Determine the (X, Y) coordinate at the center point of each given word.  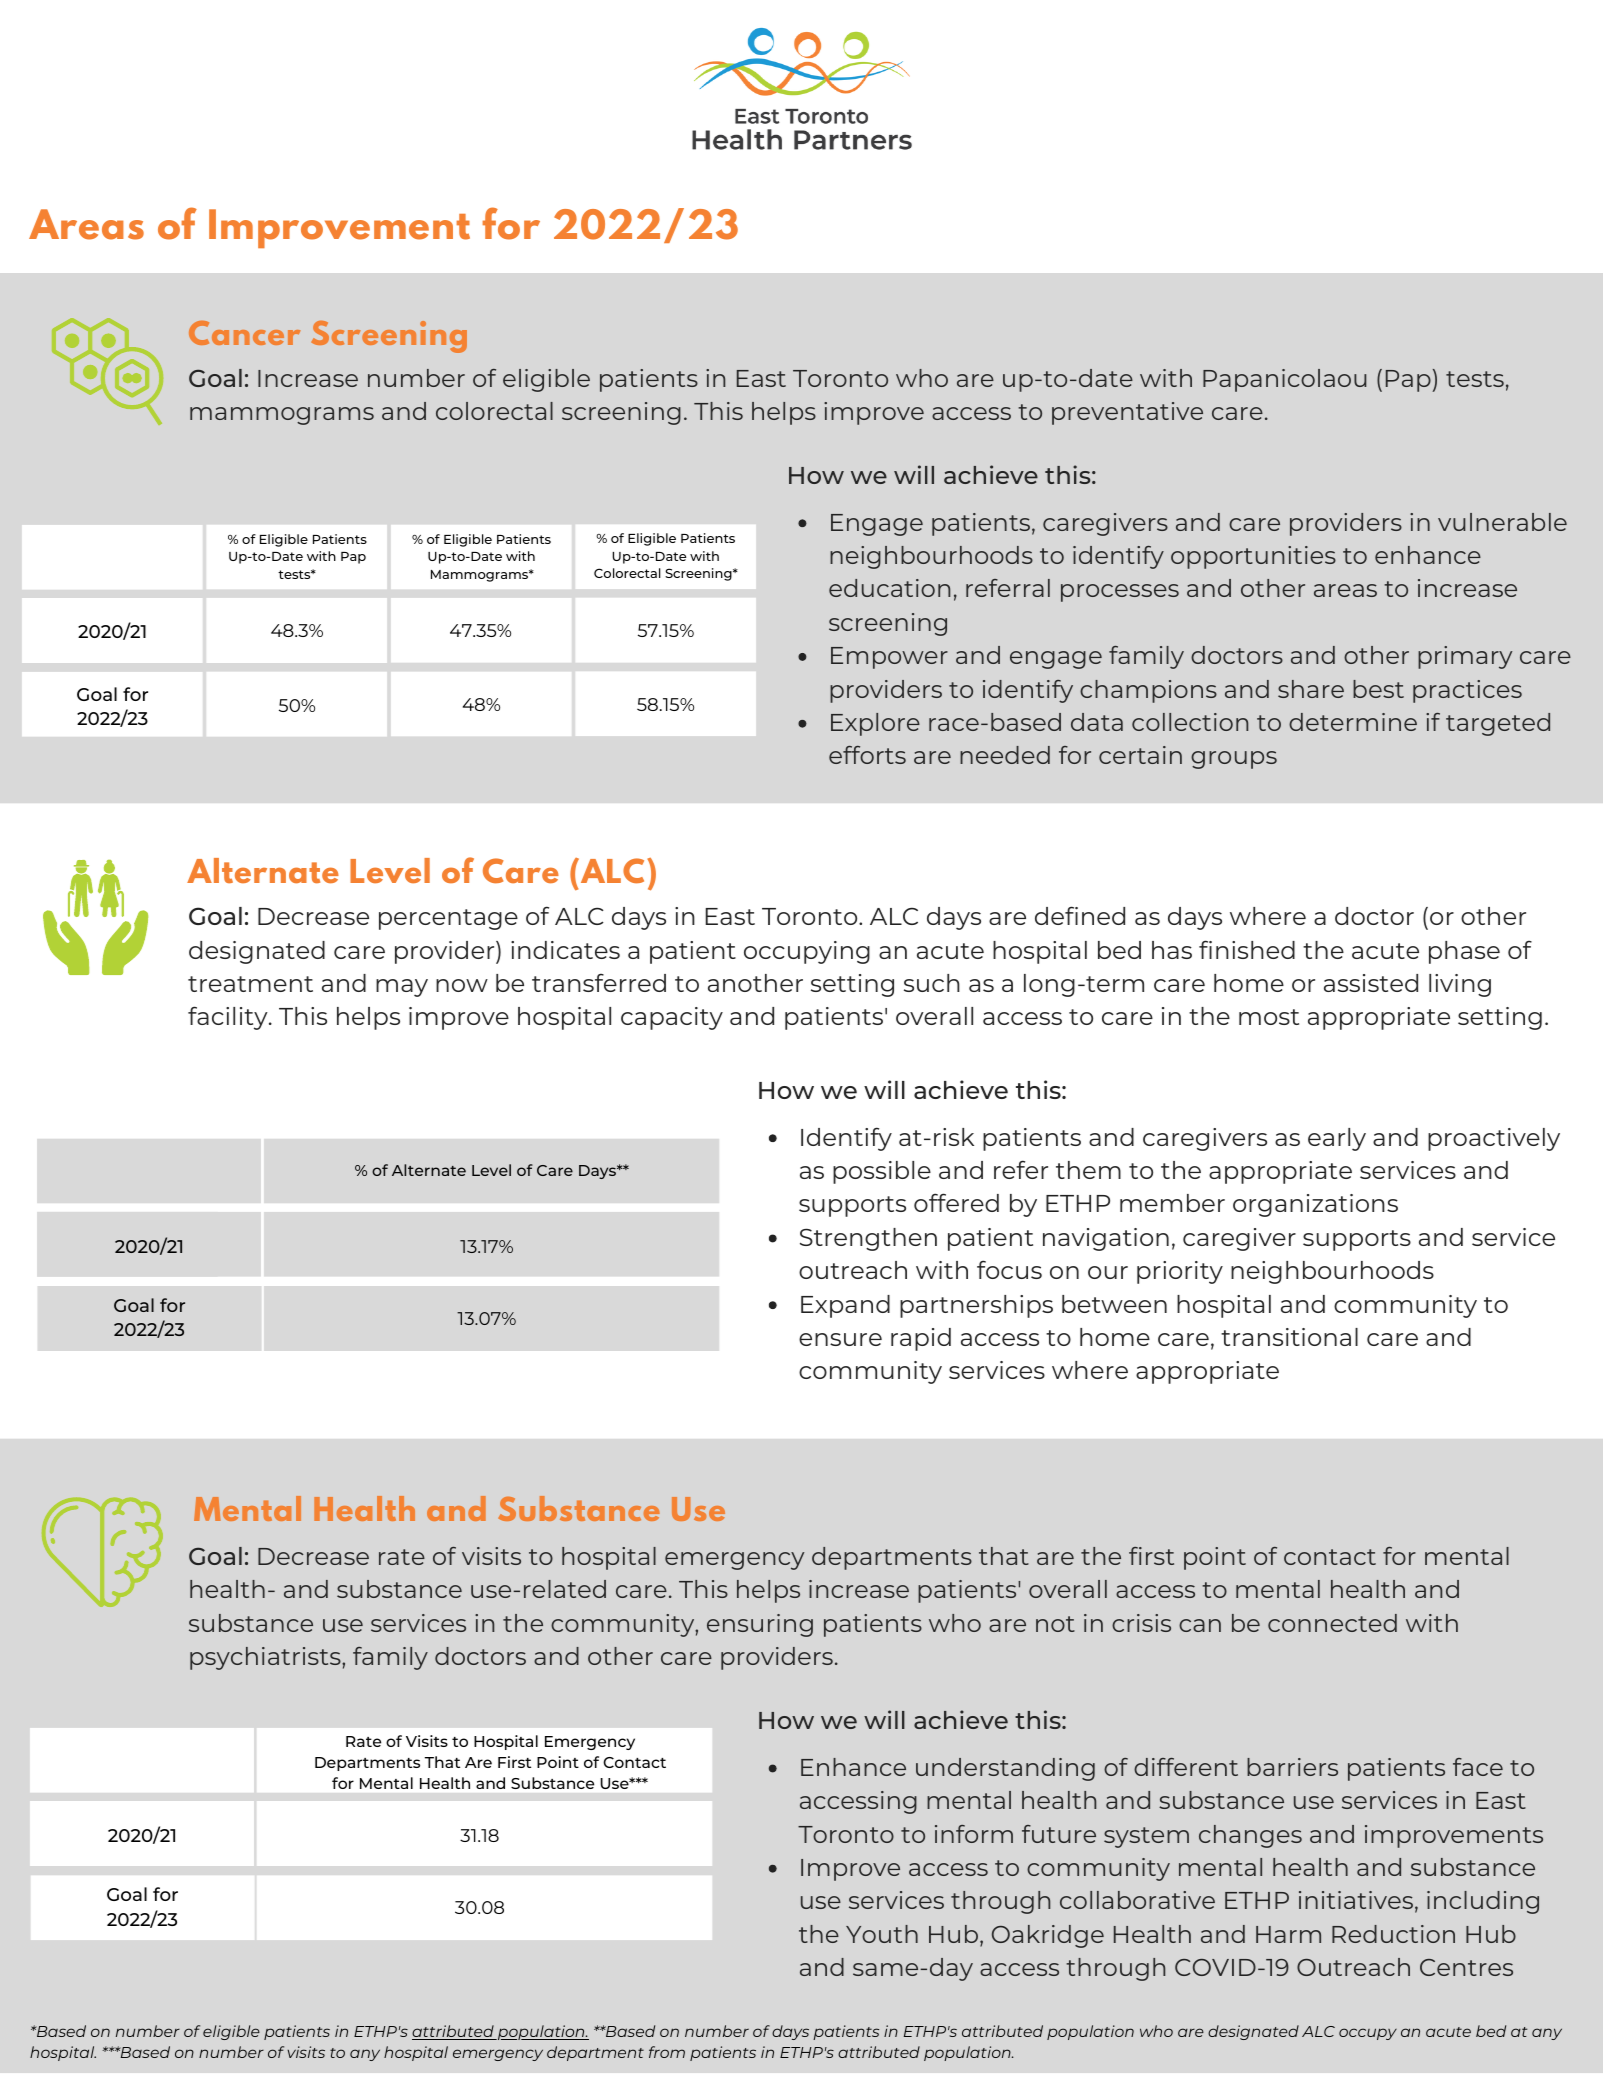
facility (229, 1018)
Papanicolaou (1285, 380)
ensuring (760, 1625)
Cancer (244, 333)
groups (1234, 760)
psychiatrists (266, 1658)
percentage (448, 919)
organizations (1315, 1205)
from (667, 2052)
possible (882, 1172)
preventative (1127, 413)
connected (1332, 1623)
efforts (867, 755)
